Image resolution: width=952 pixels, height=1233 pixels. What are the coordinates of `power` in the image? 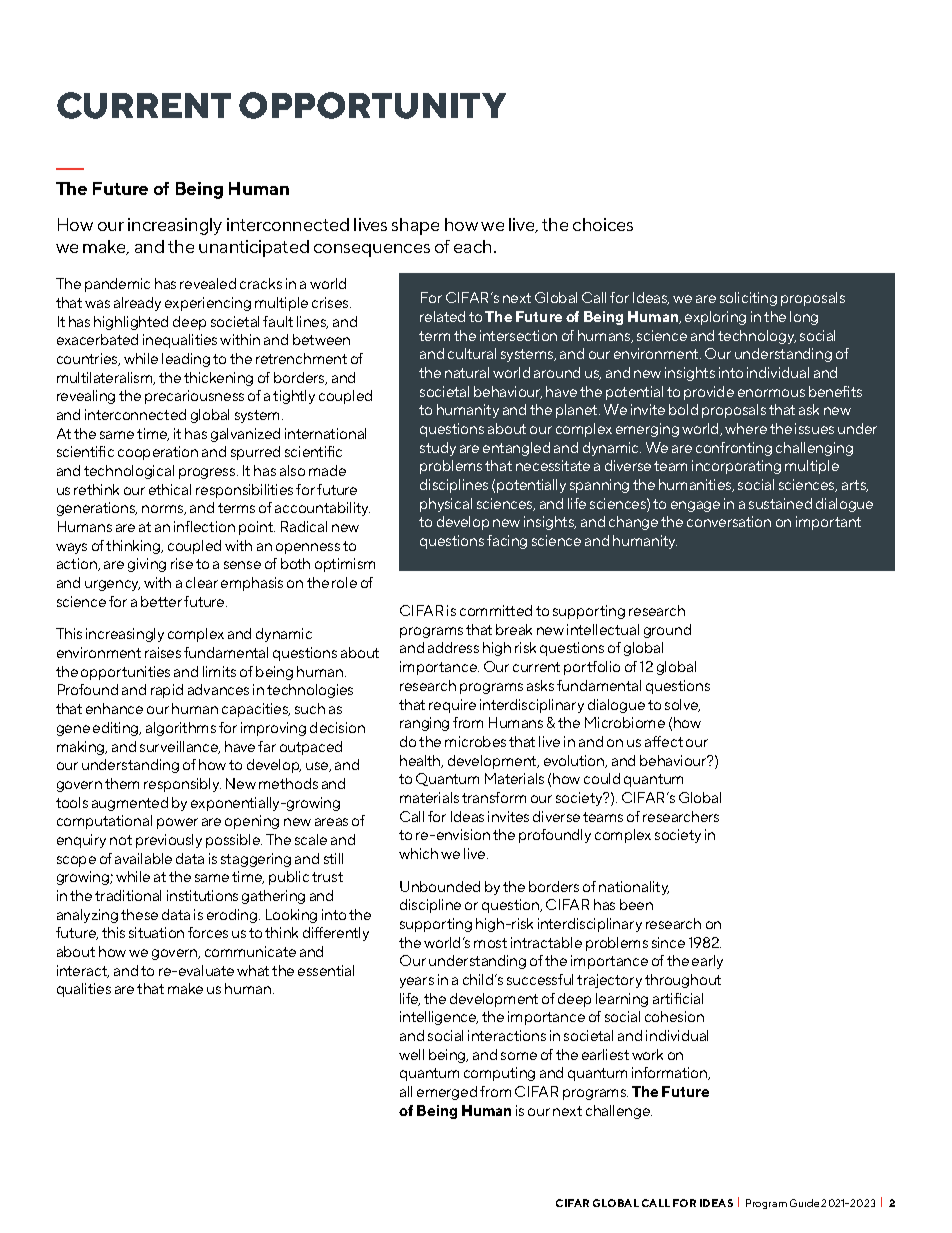 It's located at (177, 823).
